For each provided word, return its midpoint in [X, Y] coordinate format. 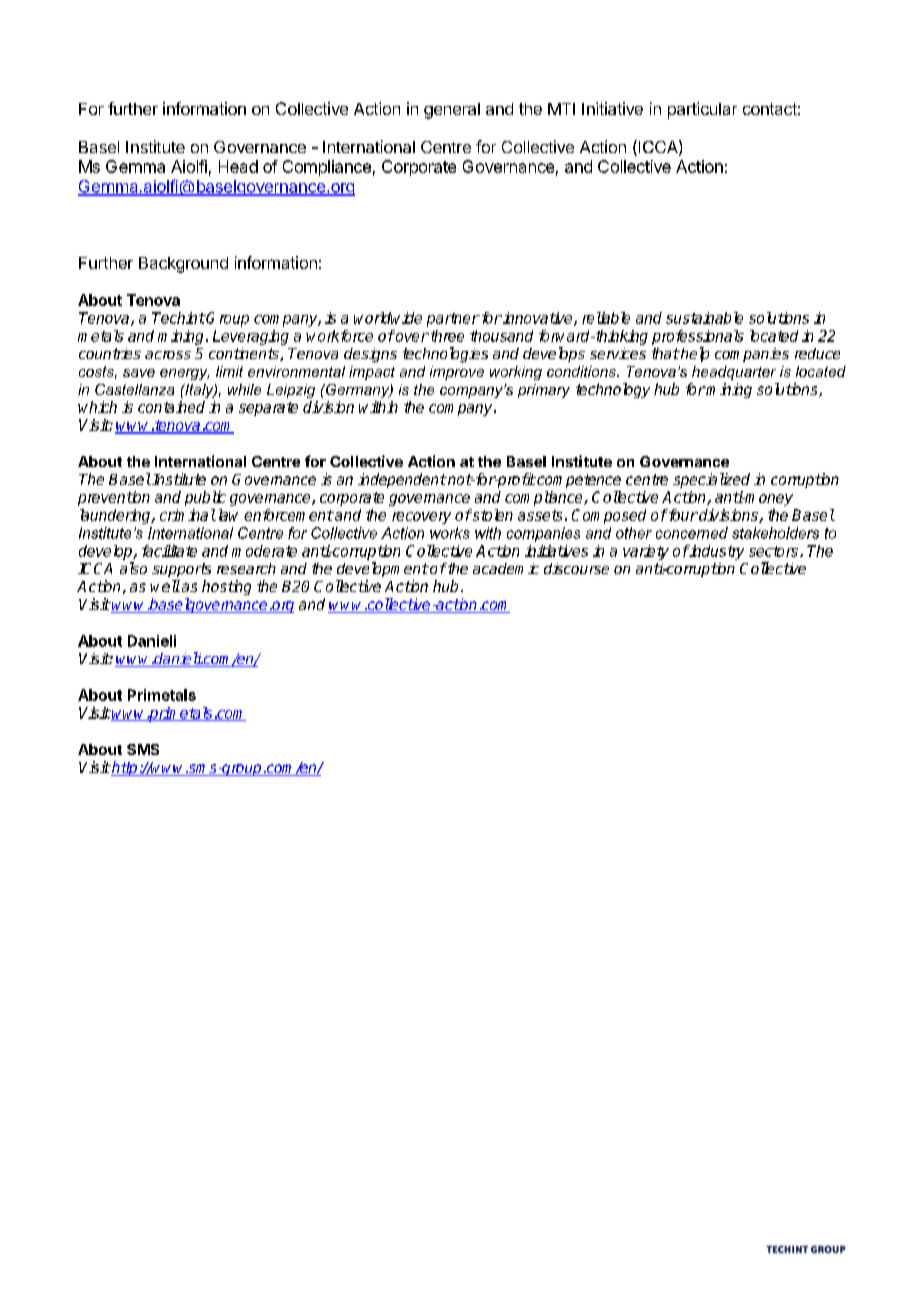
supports [181, 570]
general [452, 111]
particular [702, 110]
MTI [561, 109]
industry [716, 552]
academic [506, 568]
